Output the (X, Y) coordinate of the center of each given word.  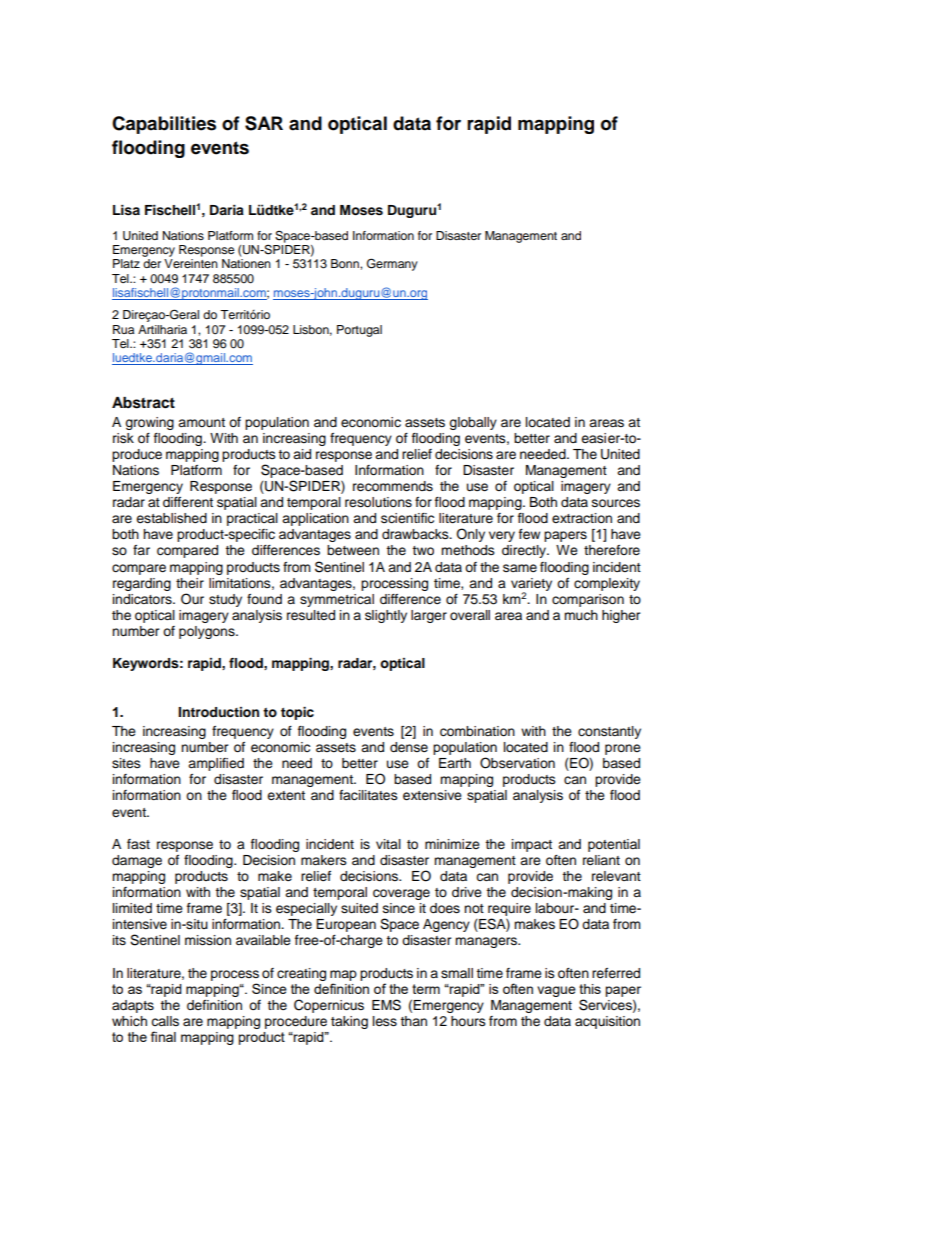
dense (409, 747)
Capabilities (164, 125)
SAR (264, 123)
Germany (392, 264)
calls (165, 1021)
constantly (609, 732)
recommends (393, 486)
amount (201, 422)
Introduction (218, 712)
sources (616, 503)
